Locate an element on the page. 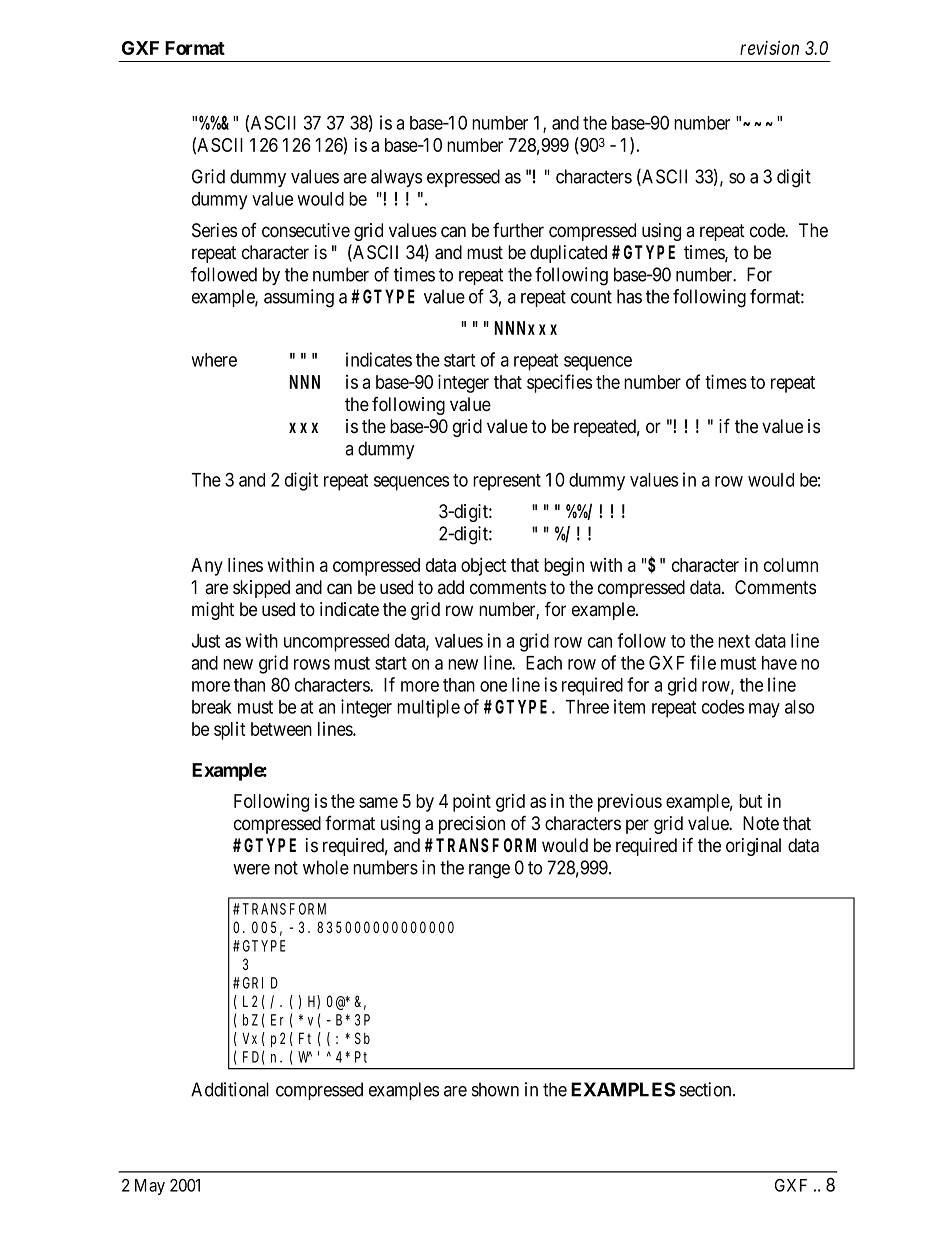 This page has height=1233, width=952. has is located at coordinates (629, 296).
